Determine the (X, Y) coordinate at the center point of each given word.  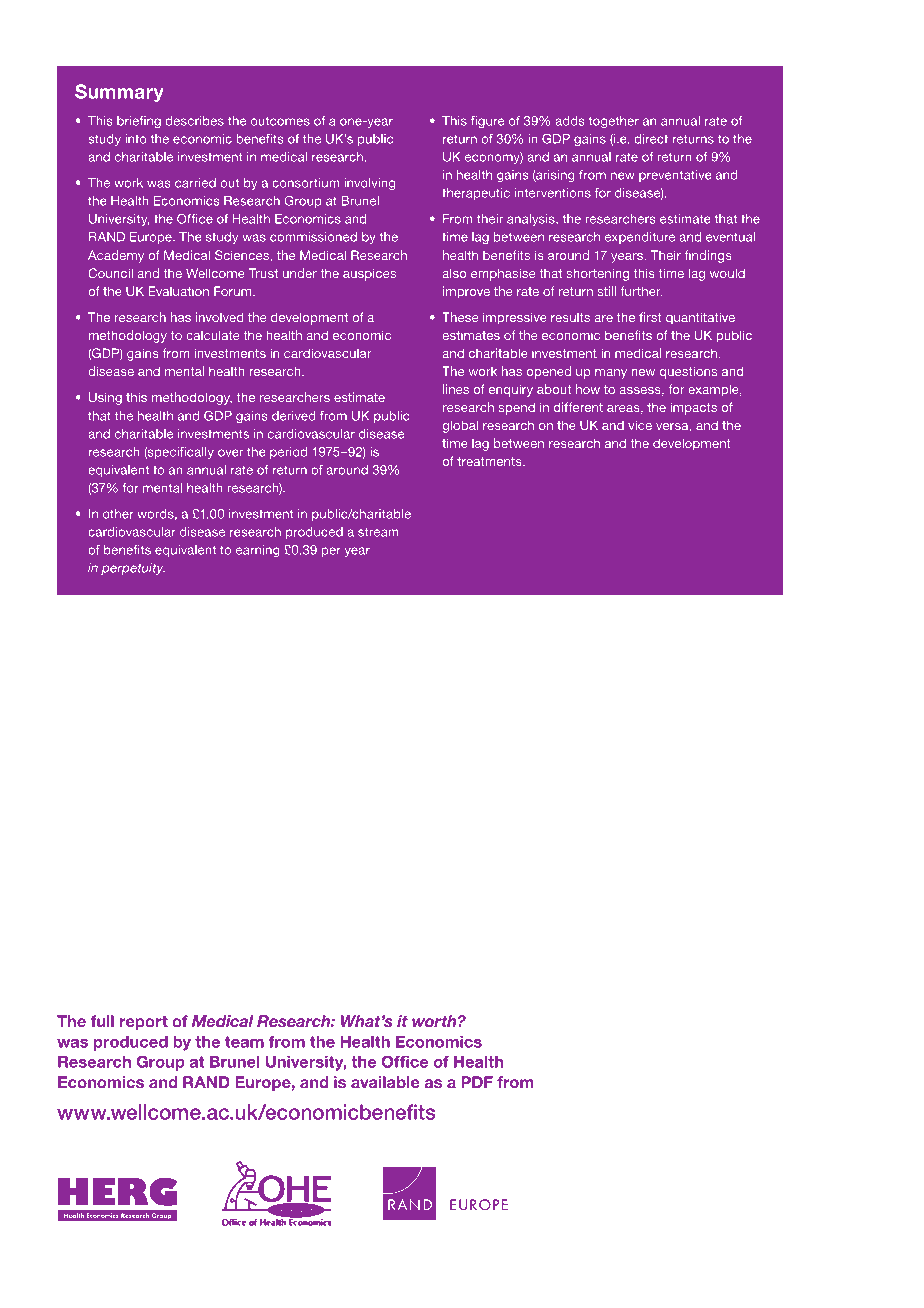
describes (195, 121)
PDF (477, 1082)
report (144, 1023)
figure (487, 122)
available (385, 1082)
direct (651, 139)
